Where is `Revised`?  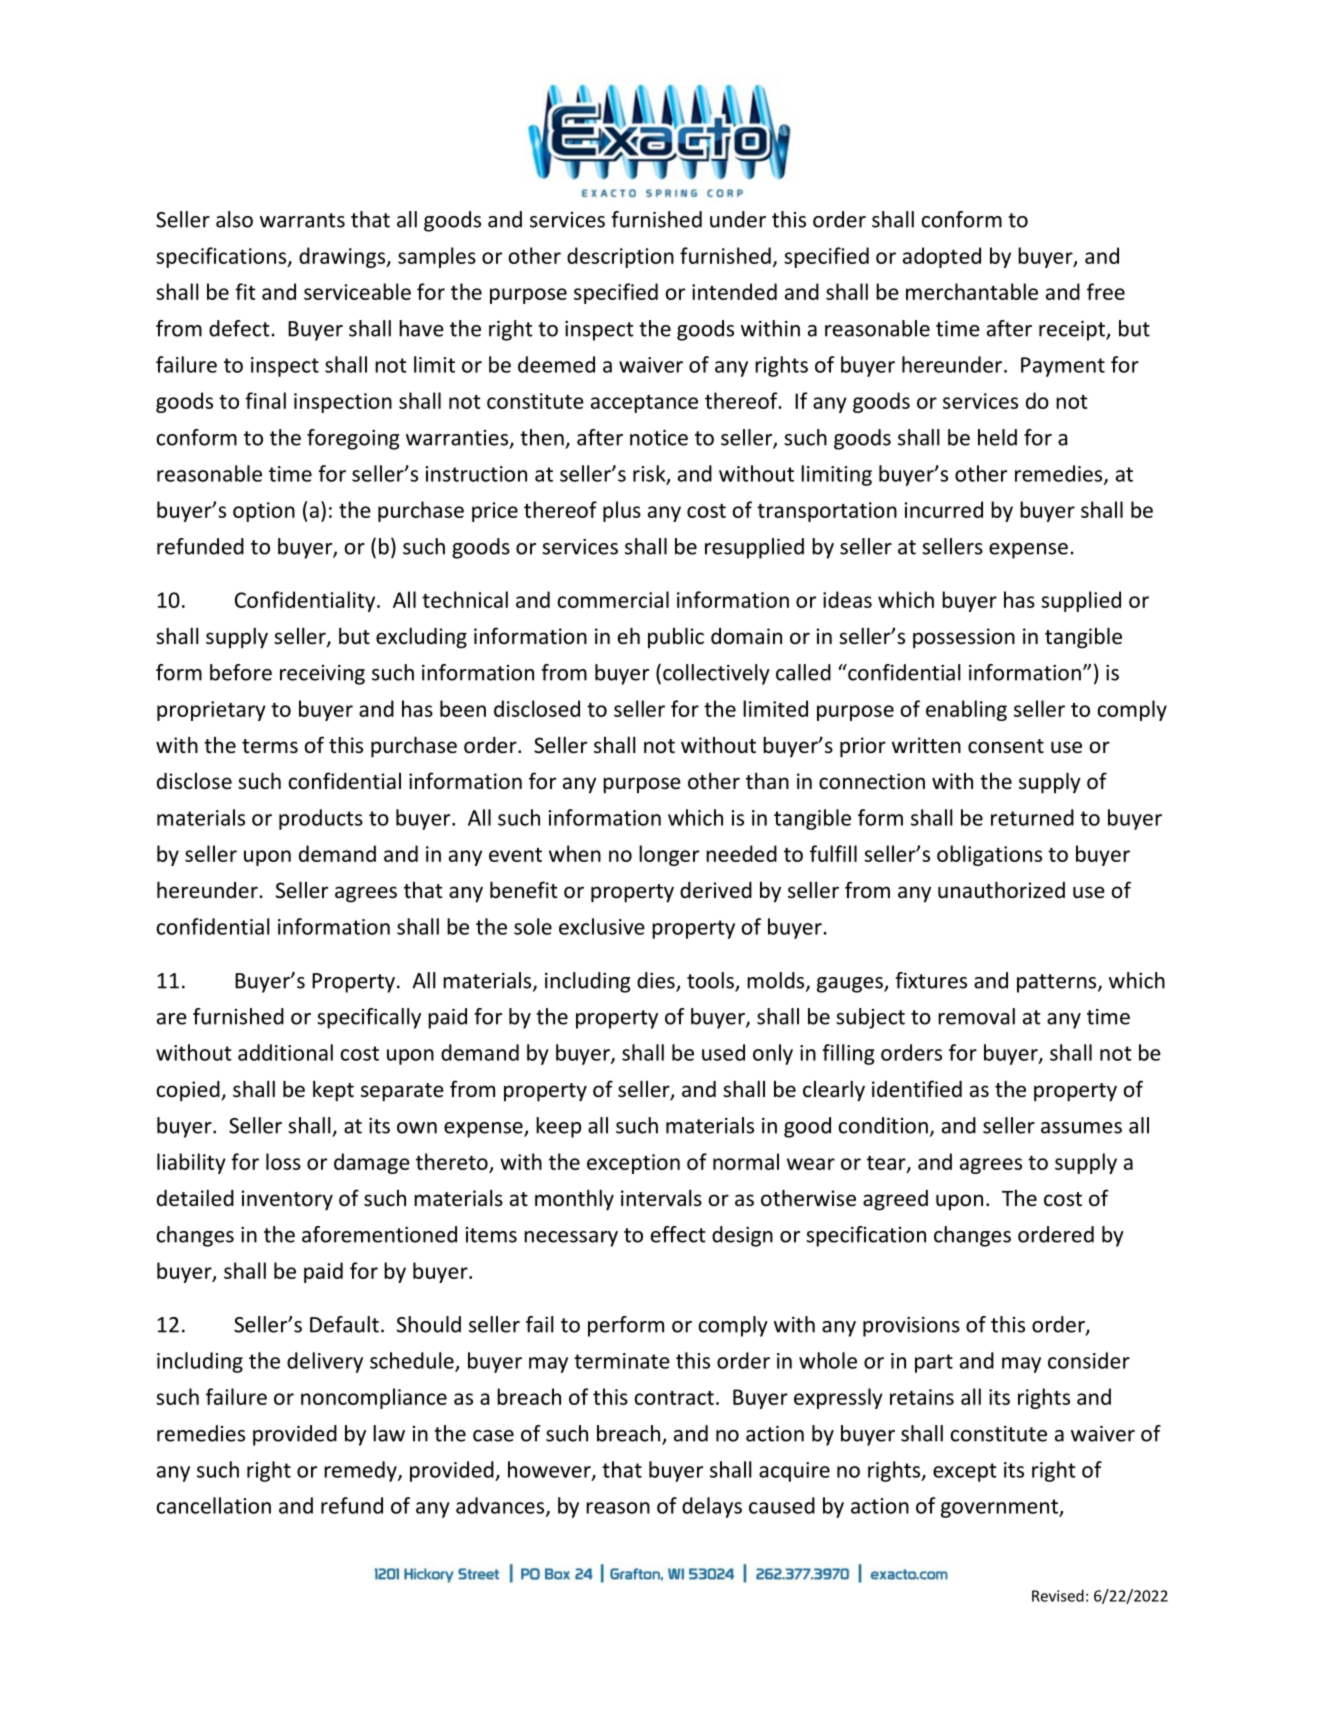 Revised is located at coordinates (1058, 1595).
